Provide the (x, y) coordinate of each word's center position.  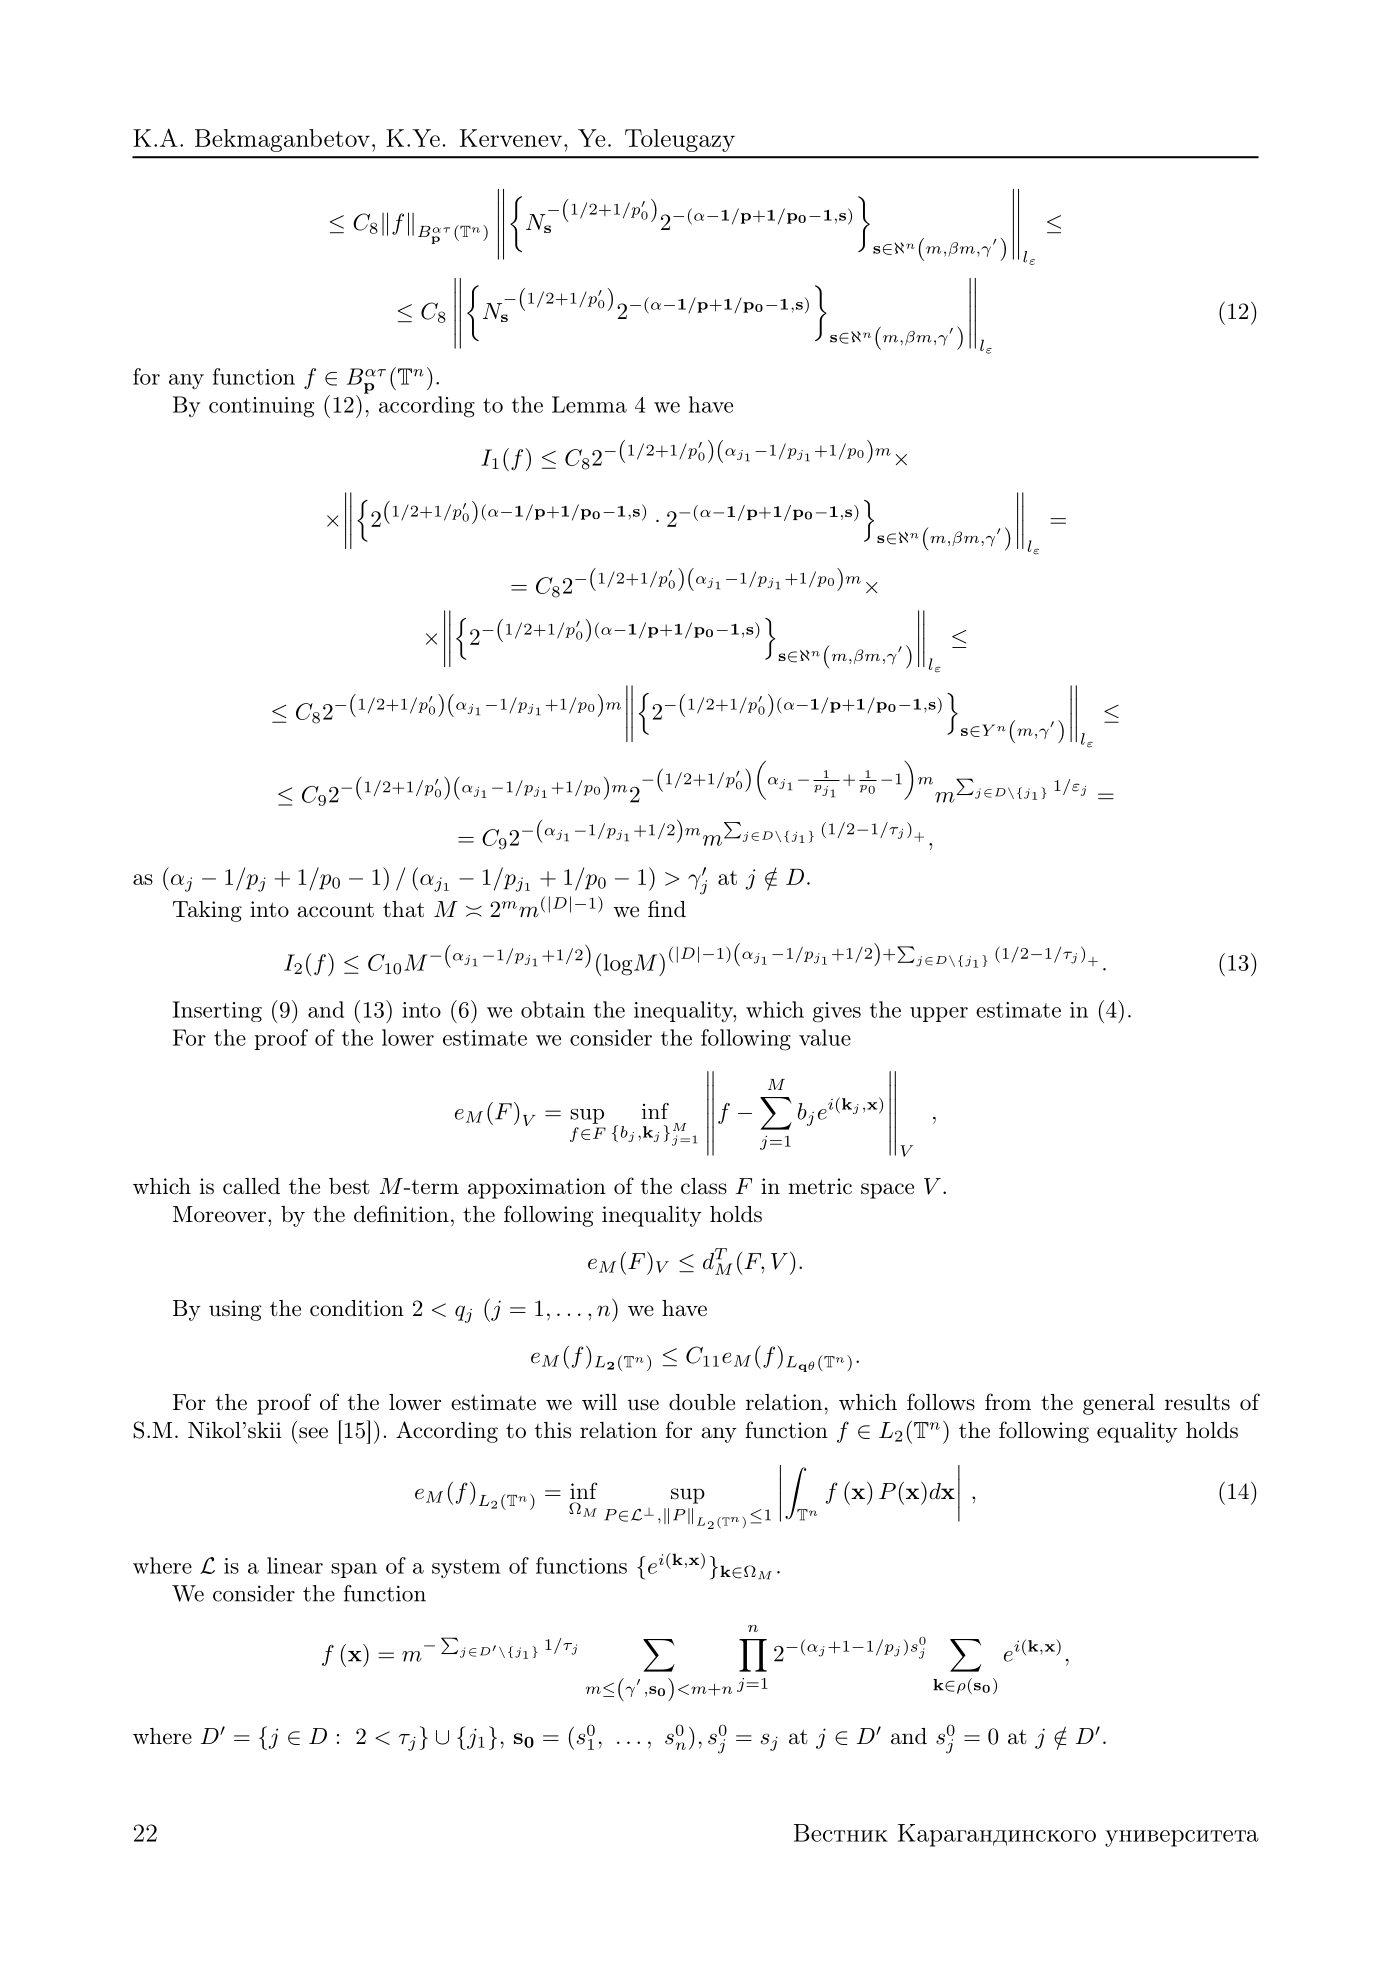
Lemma (589, 404)
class (704, 1186)
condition (357, 1308)
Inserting (217, 1011)
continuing (261, 407)
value (825, 1037)
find (667, 908)
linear (295, 1565)
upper (939, 1014)
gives (837, 1012)
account (335, 910)
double (702, 1402)
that (403, 909)
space (887, 1191)
